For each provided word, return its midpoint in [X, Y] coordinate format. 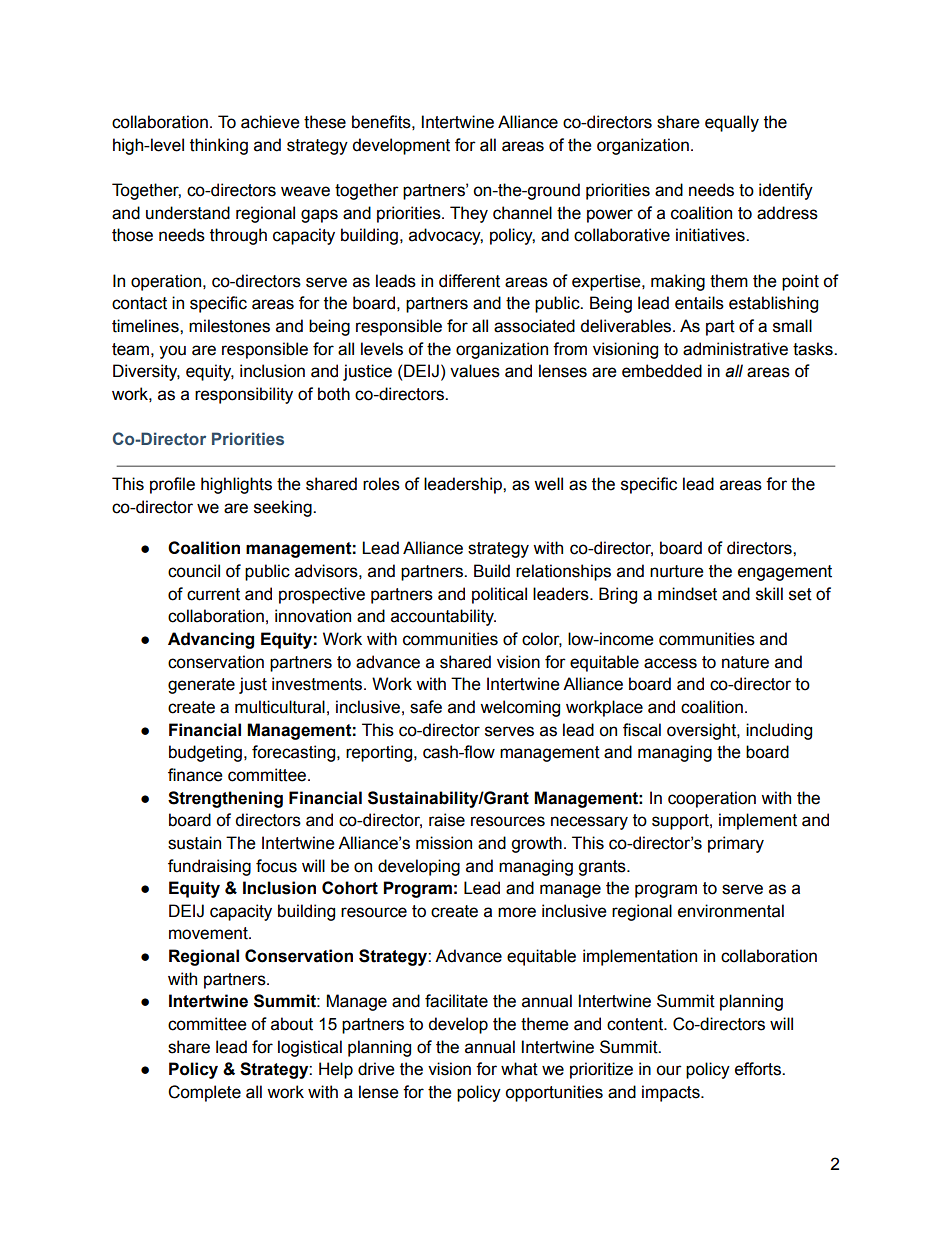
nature [745, 662]
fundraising [209, 867]
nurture [677, 571]
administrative [735, 349]
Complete [204, 1093]
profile [172, 485]
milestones [229, 326]
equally [732, 123]
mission [444, 843]
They [469, 214]
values [475, 371]
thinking [219, 146]
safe [426, 707]
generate [201, 686]
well [548, 484]
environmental [731, 911]
